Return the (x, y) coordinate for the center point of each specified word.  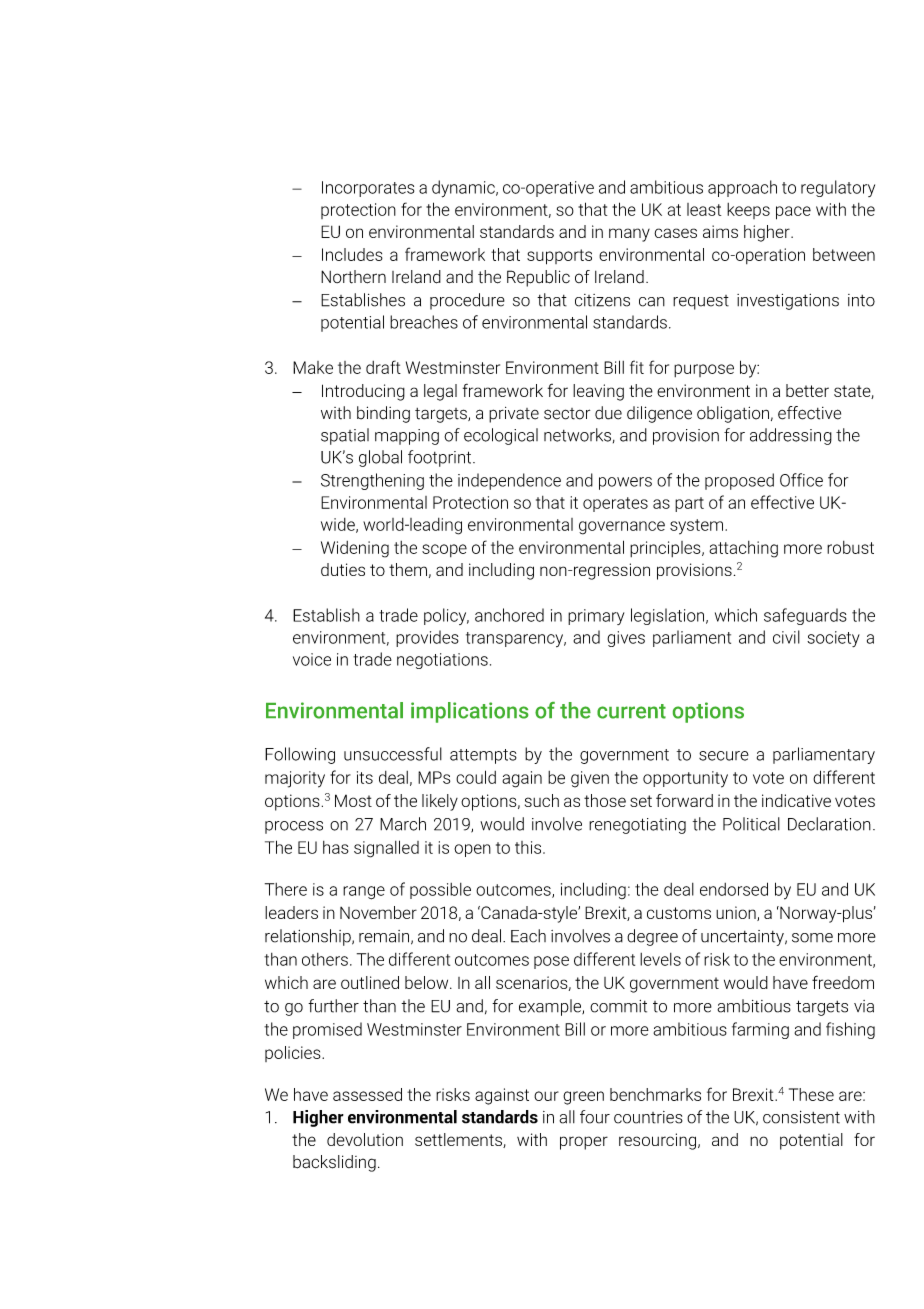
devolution (365, 1139)
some (812, 938)
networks (577, 435)
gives (626, 639)
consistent (801, 1117)
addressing (791, 436)
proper (584, 1143)
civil (786, 637)
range (364, 893)
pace (793, 213)
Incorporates (368, 189)
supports (559, 257)
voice (312, 659)
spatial (345, 436)
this (529, 847)
